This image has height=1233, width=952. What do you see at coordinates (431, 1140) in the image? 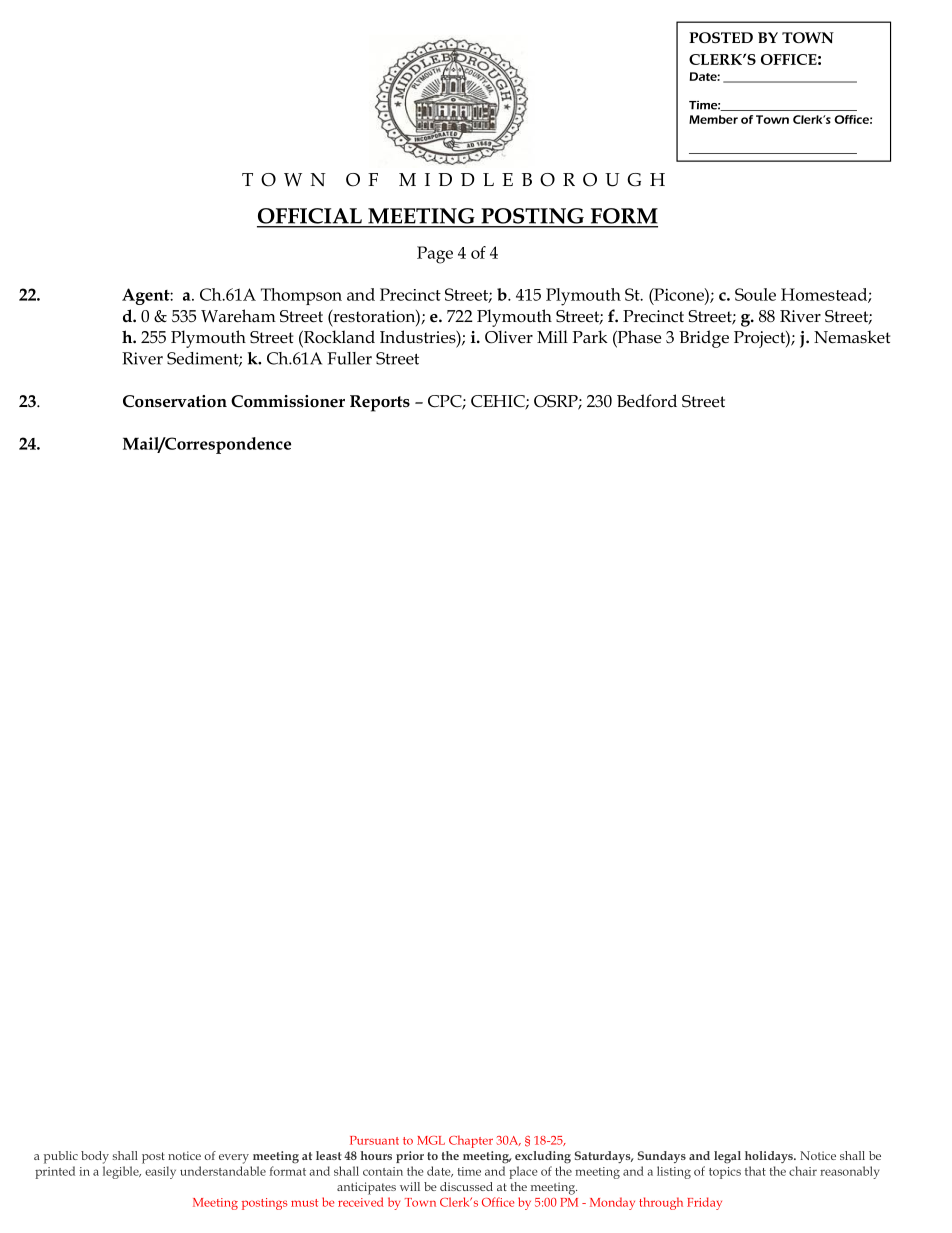
I see `MGL` at bounding box center [431, 1140].
